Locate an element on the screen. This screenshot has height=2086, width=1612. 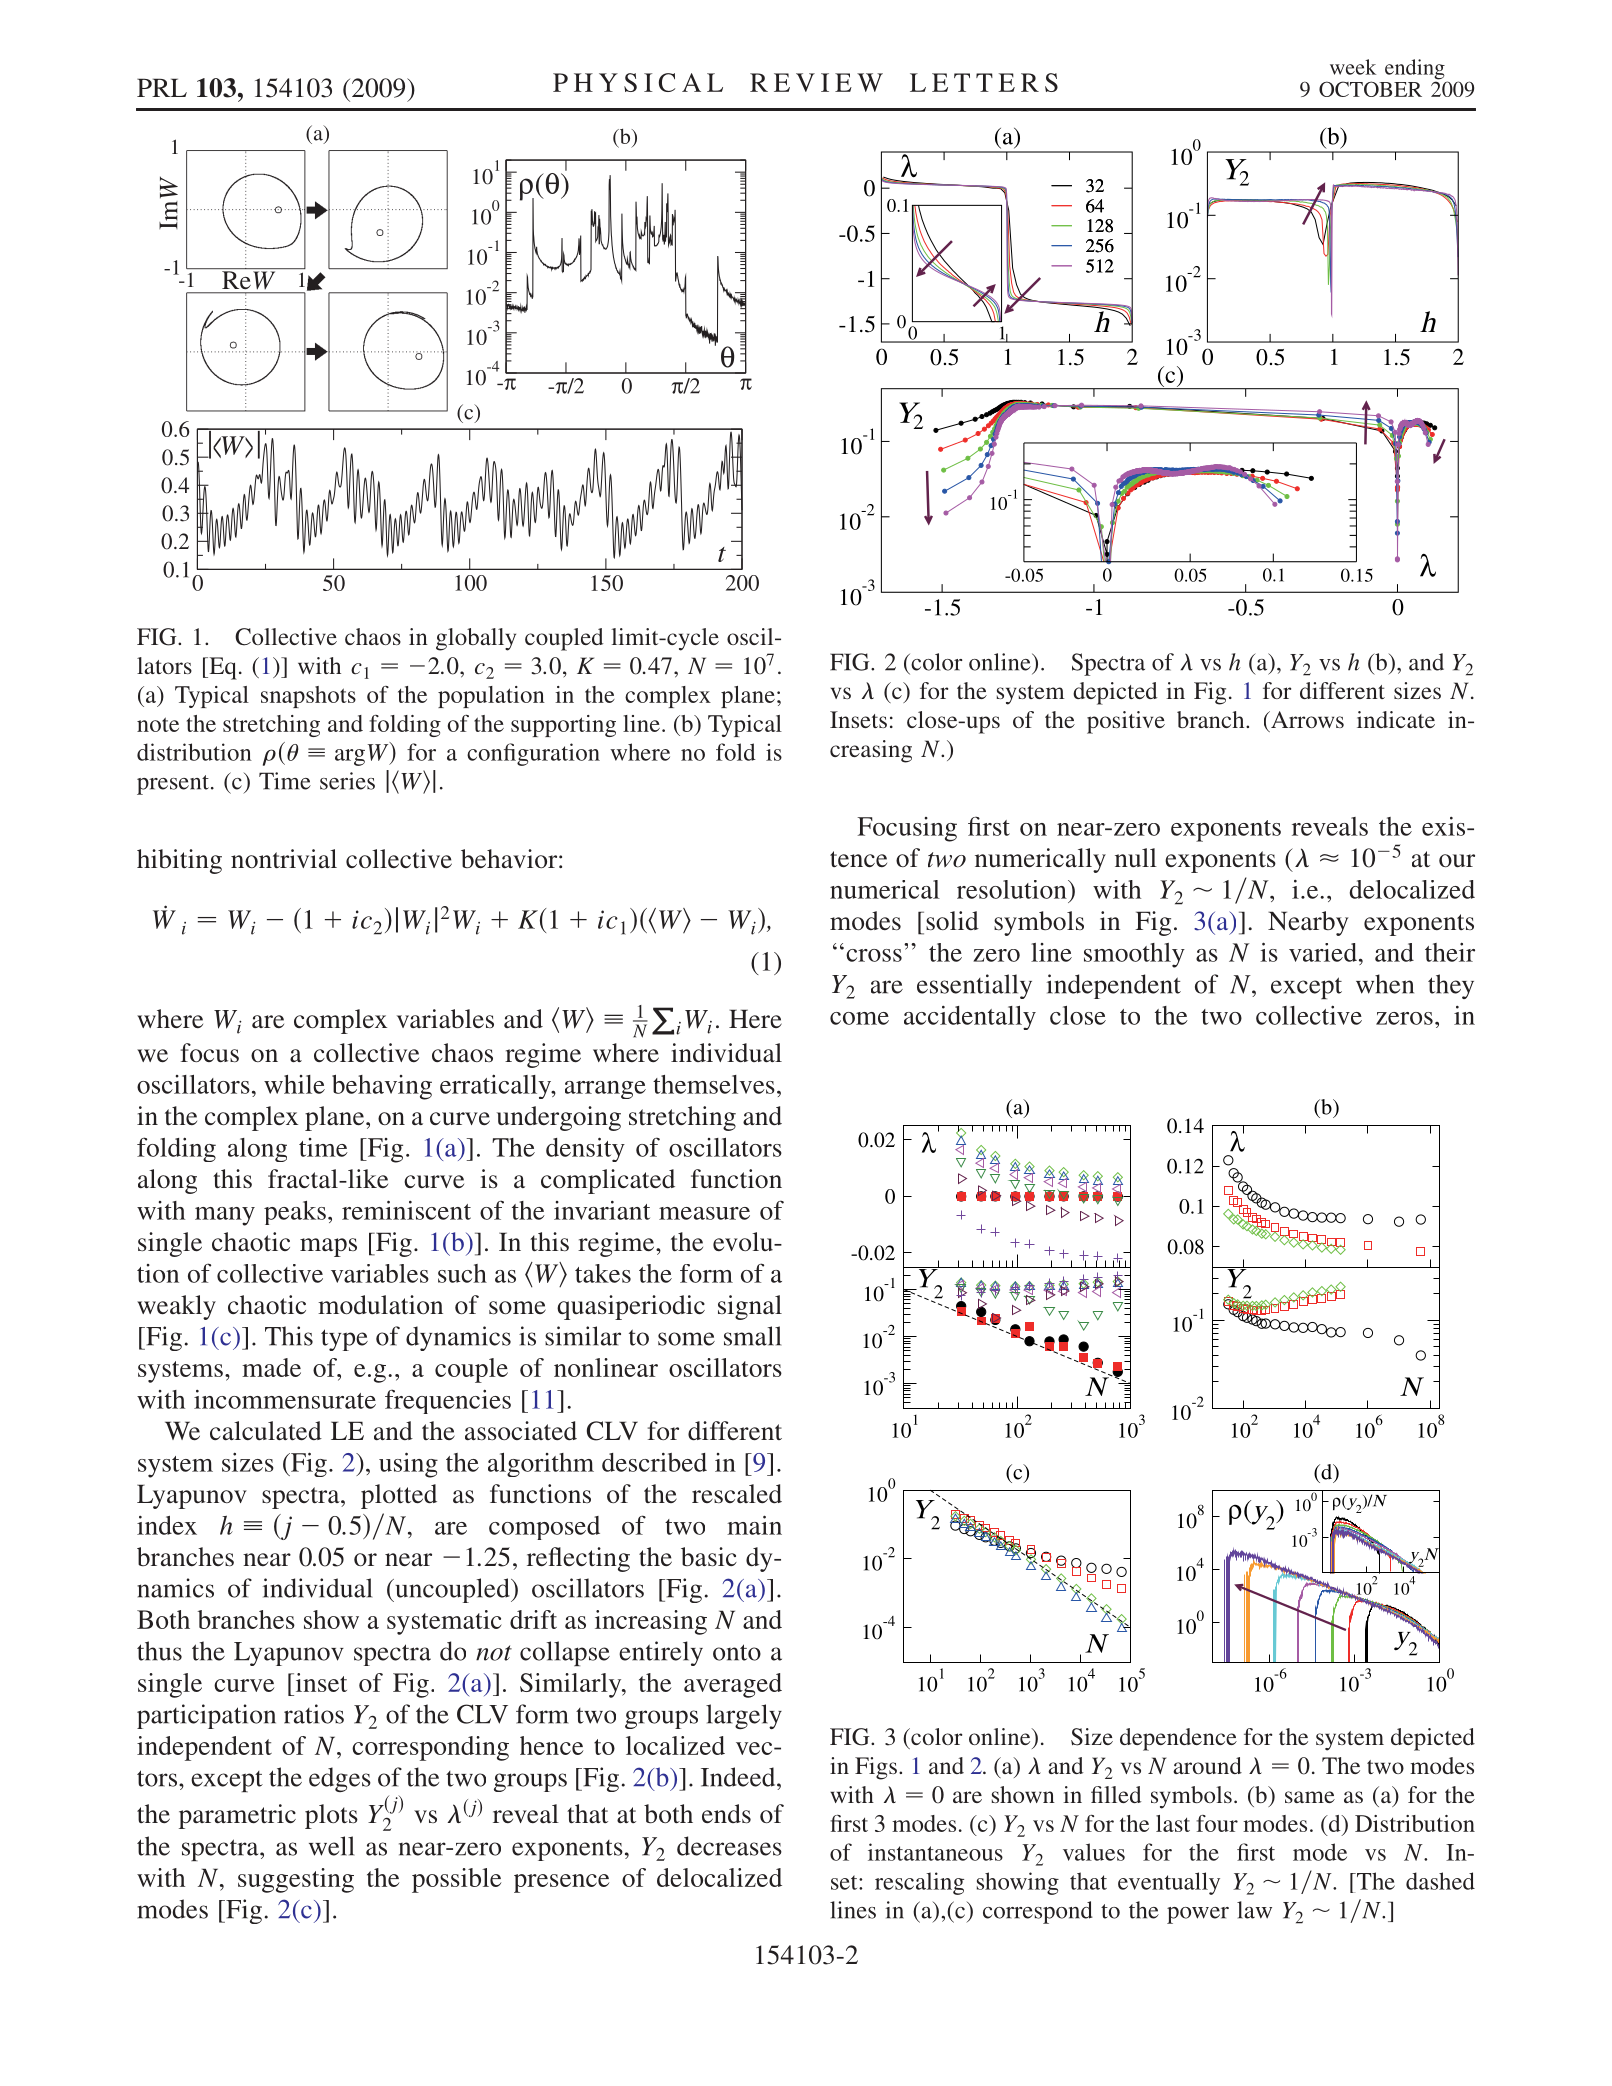
PRL is located at coordinates (162, 87).
